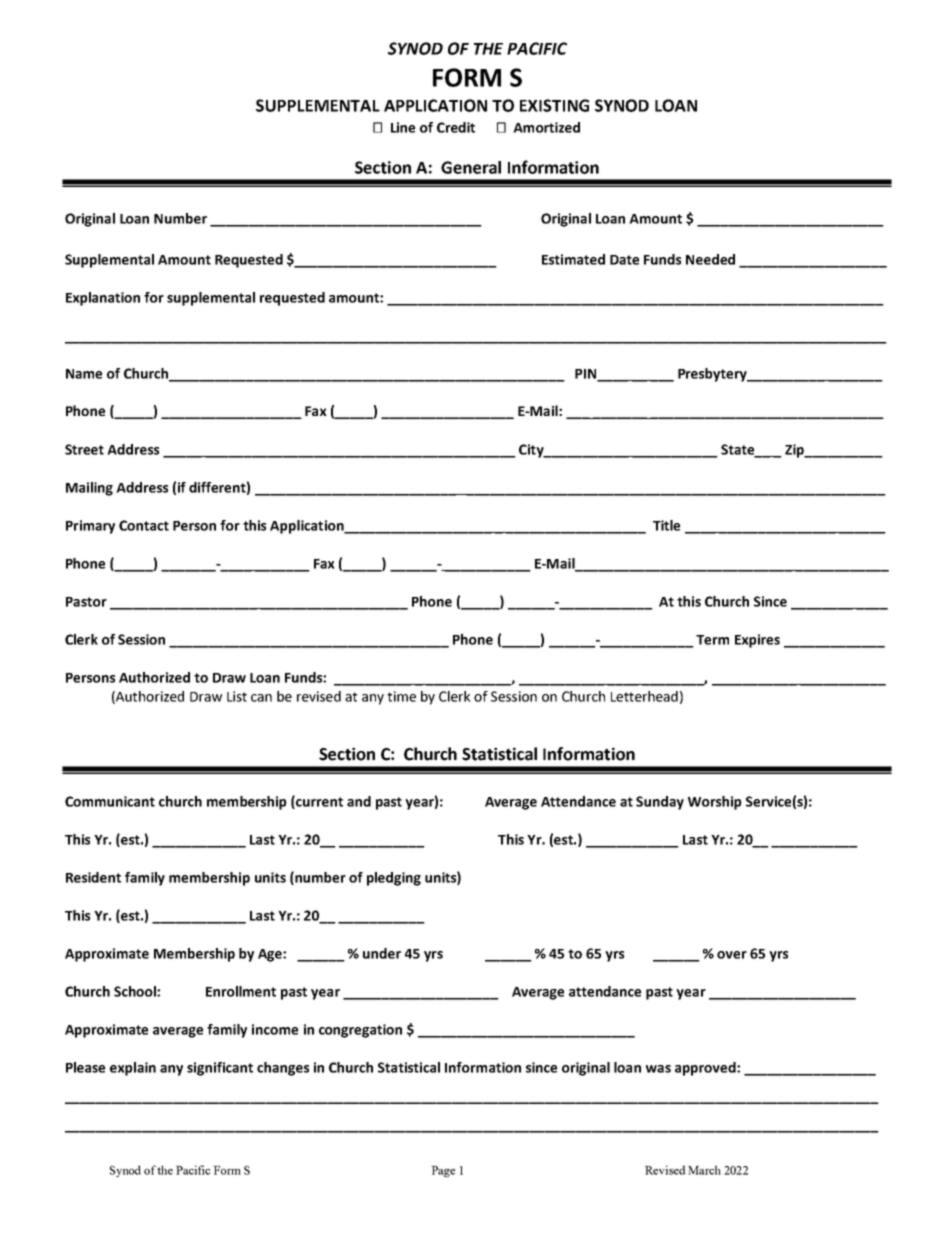 This page has width=952, height=1233. I want to click on Line, so click(403, 127).
